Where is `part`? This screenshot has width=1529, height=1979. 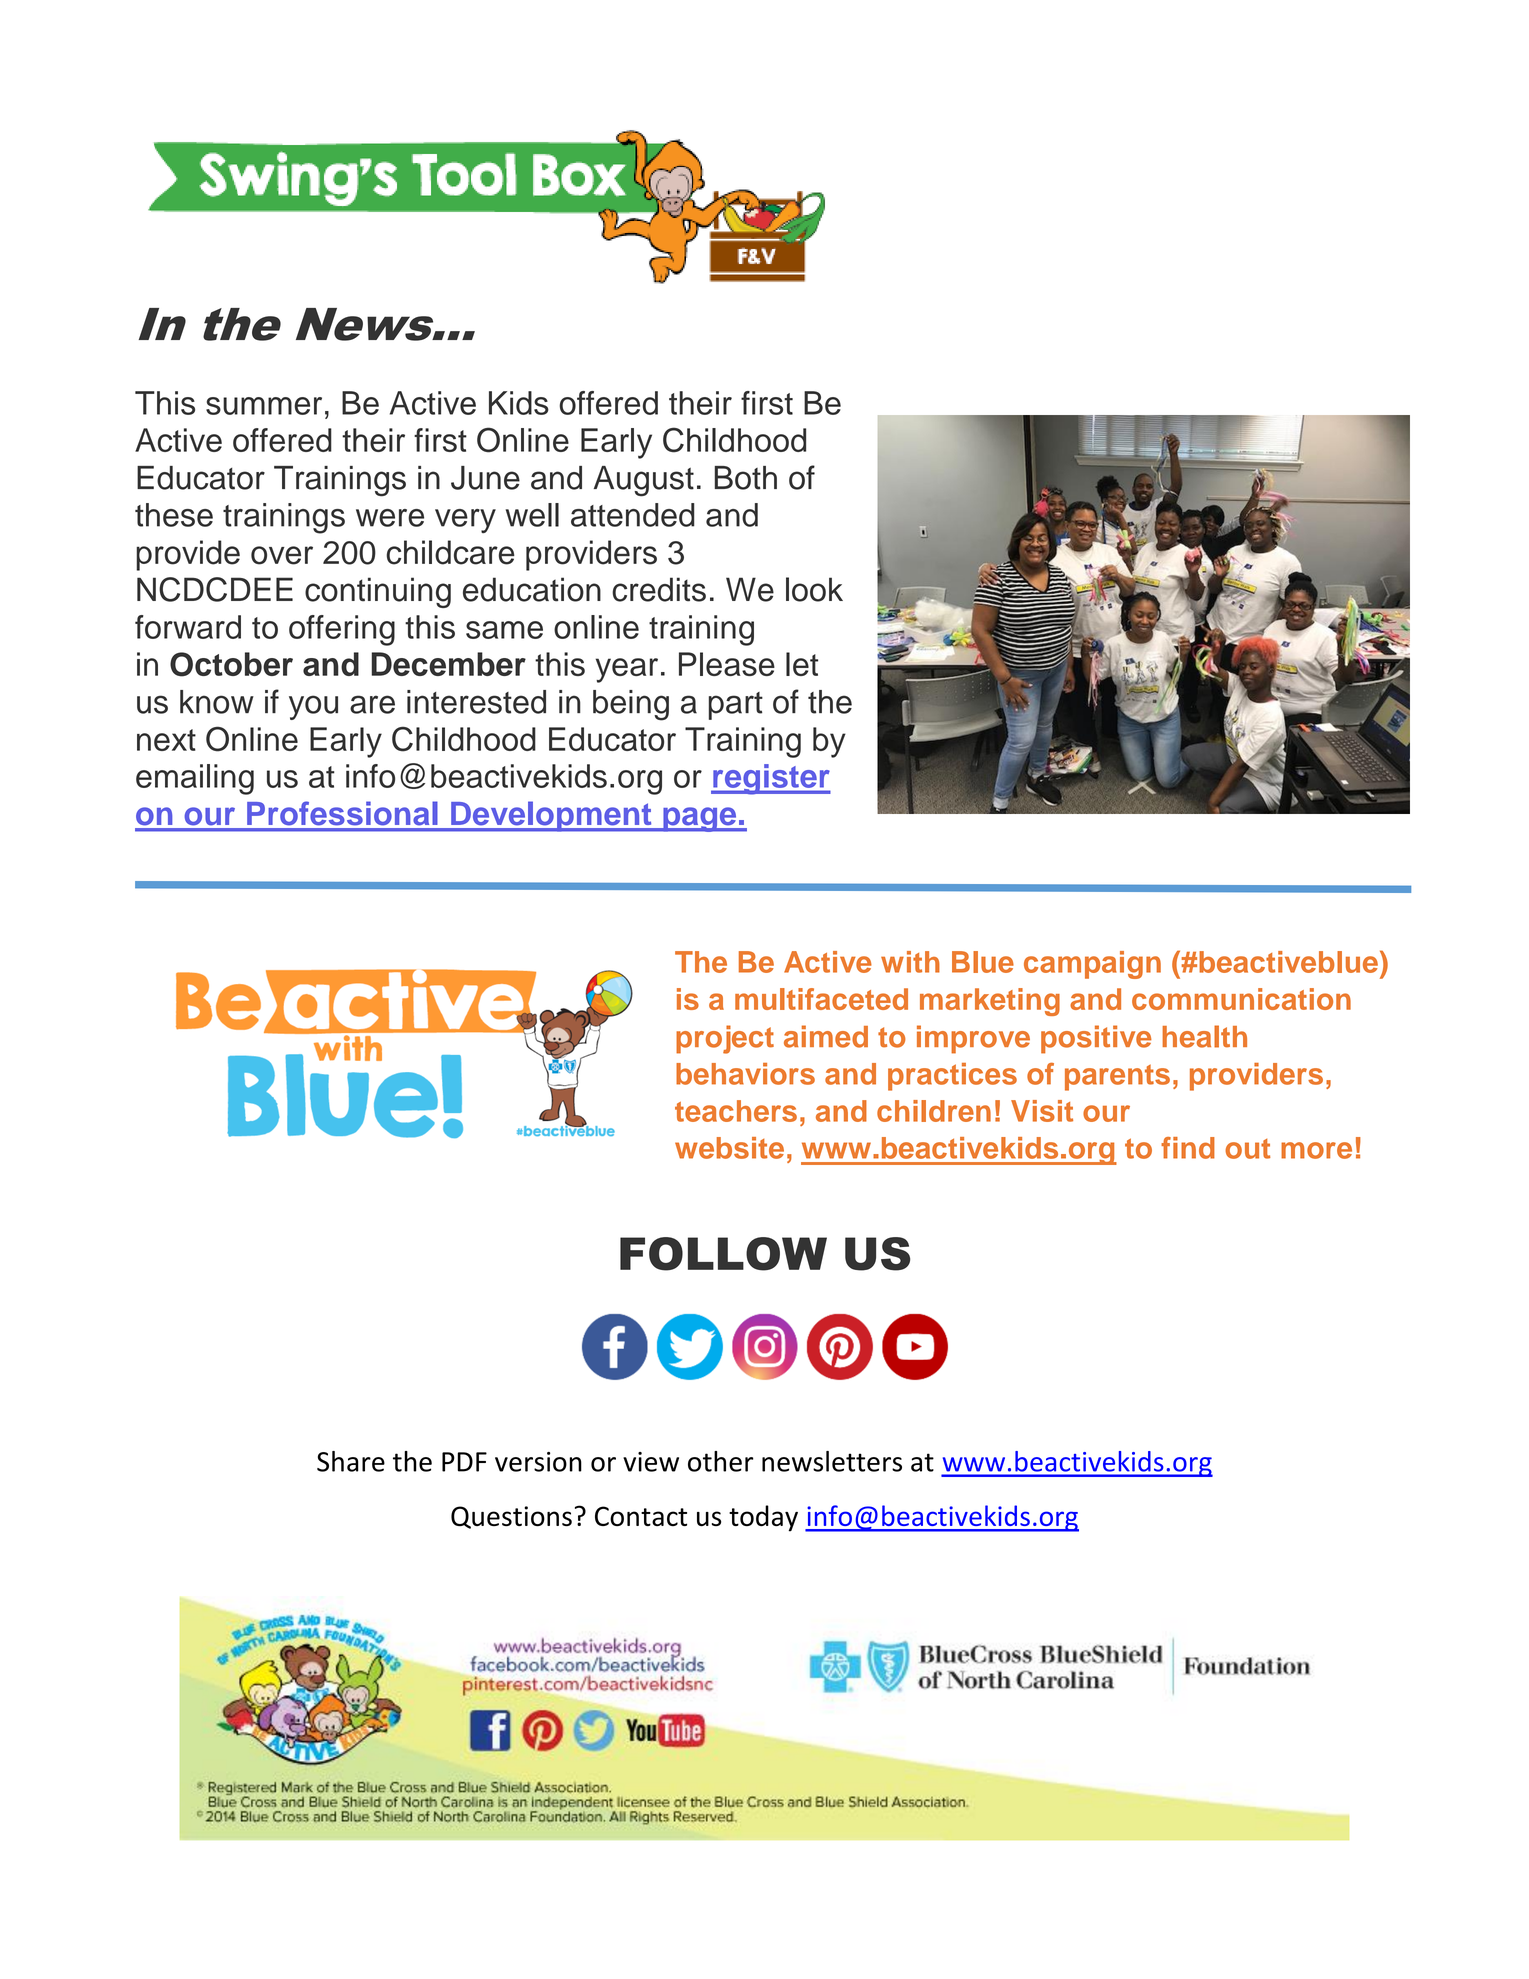 part is located at coordinates (736, 706).
